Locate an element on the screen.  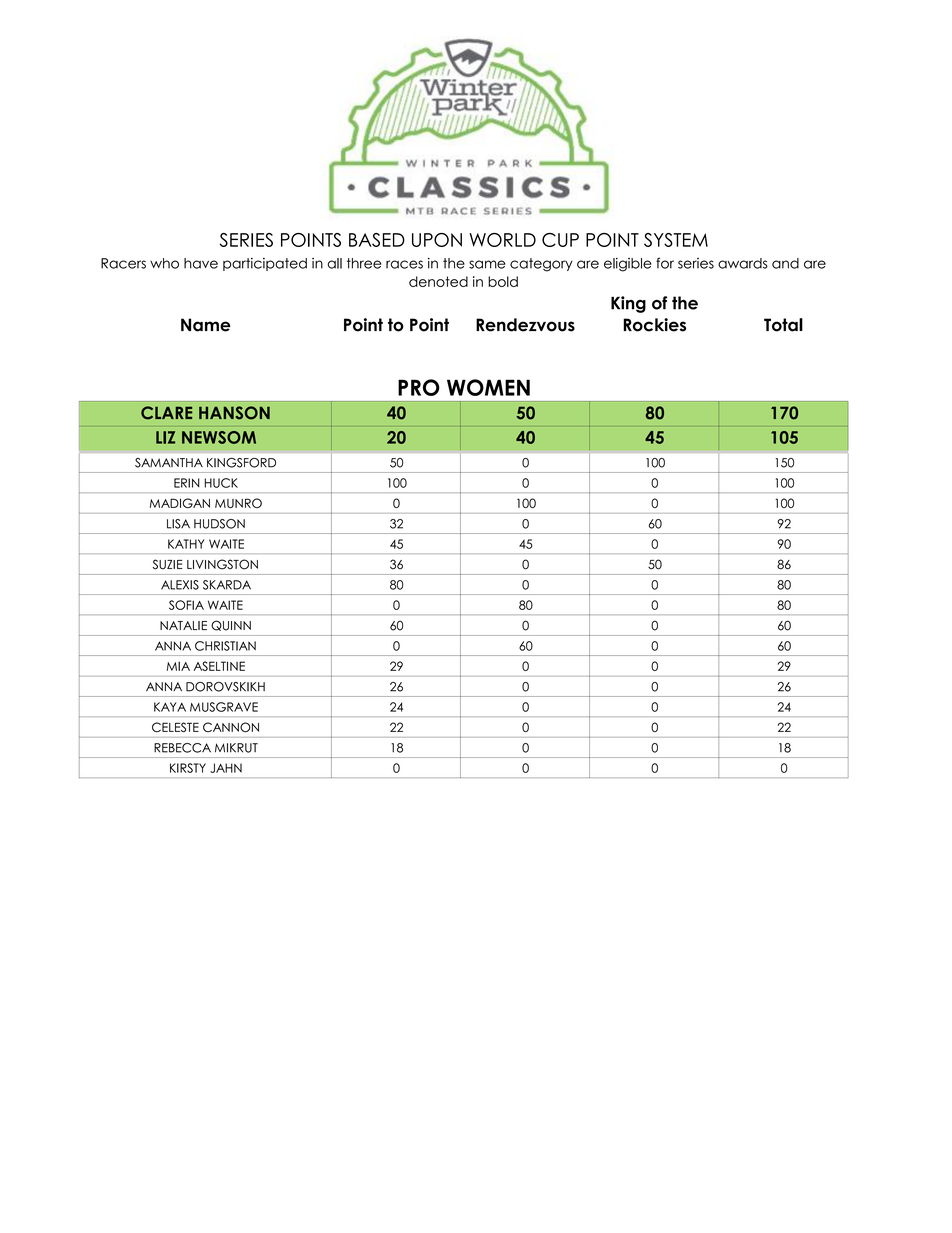
have is located at coordinates (201, 263).
